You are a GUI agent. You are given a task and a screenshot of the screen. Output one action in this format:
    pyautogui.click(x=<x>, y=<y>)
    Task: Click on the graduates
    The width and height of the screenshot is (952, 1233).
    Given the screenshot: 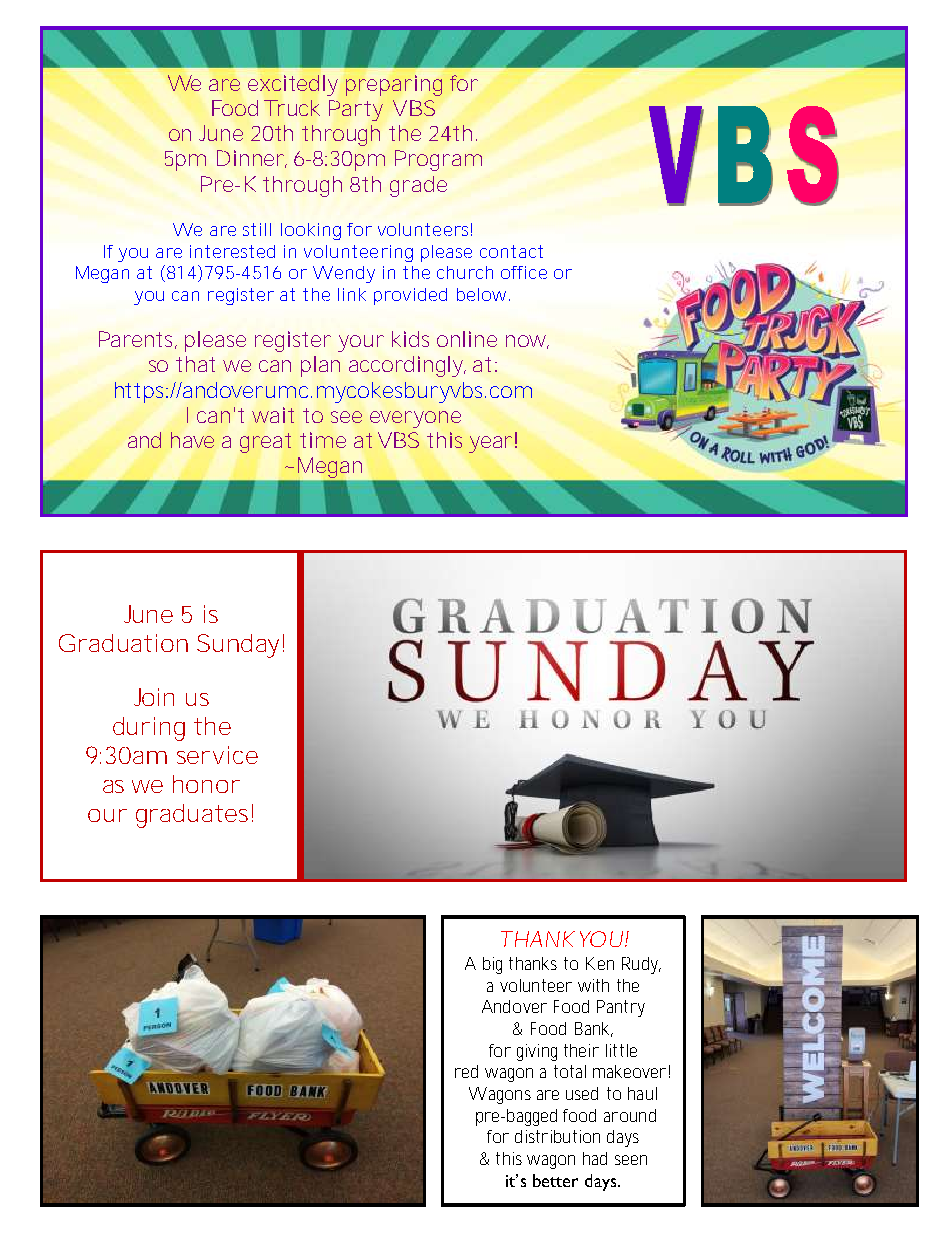 What is the action you would take?
    pyautogui.click(x=194, y=816)
